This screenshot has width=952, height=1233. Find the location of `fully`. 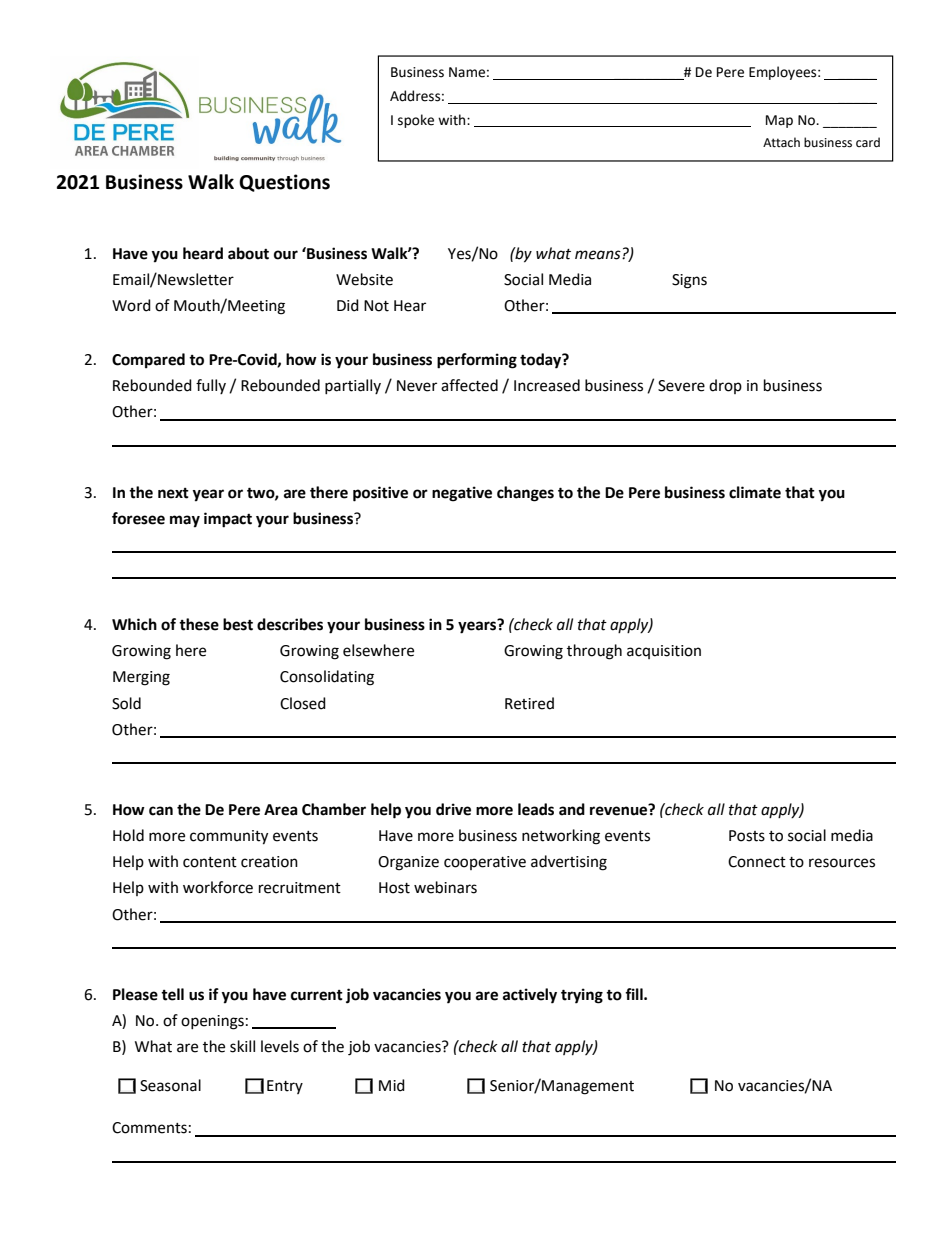

fully is located at coordinates (211, 386).
